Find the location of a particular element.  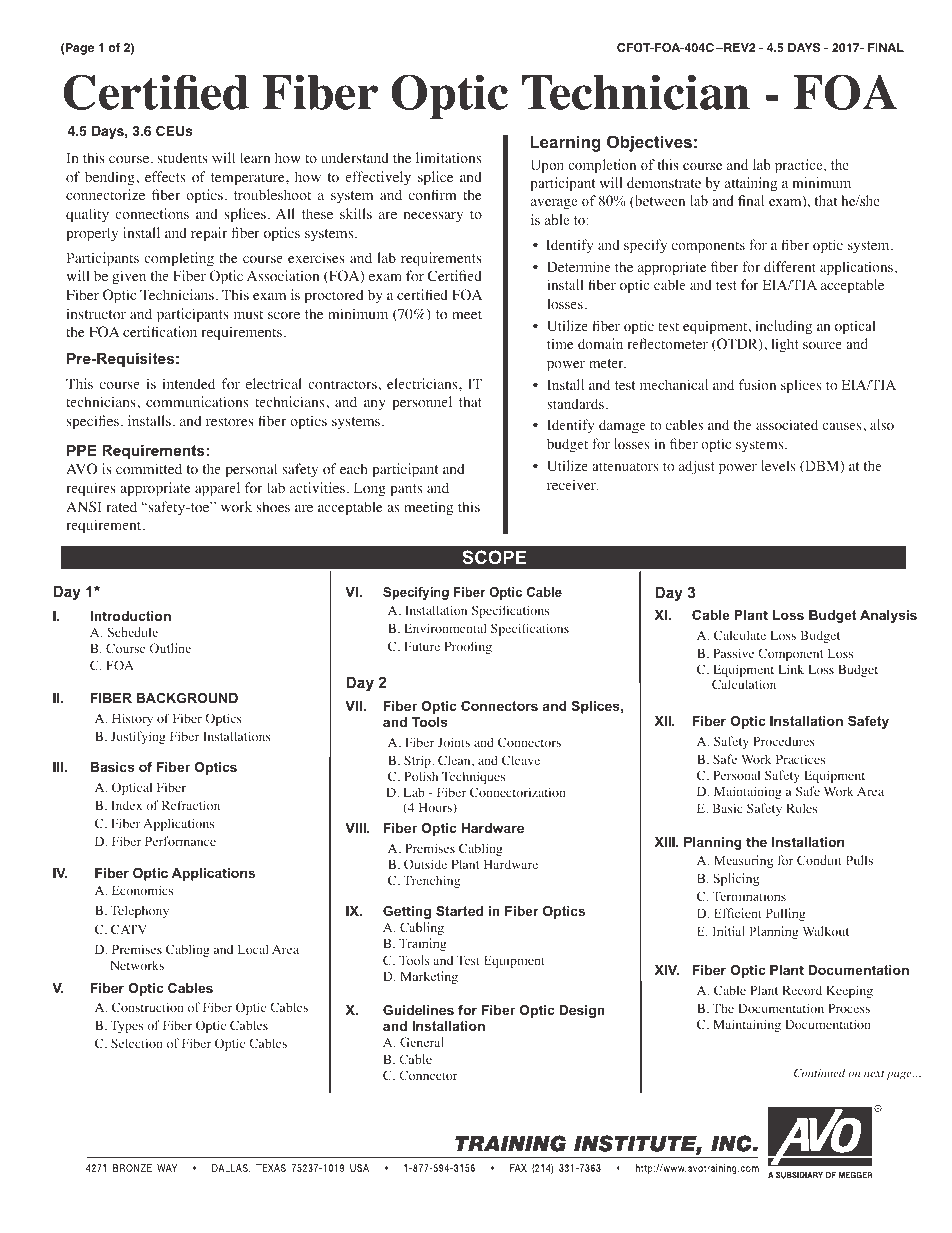

Environmental is located at coordinates (445, 628).
